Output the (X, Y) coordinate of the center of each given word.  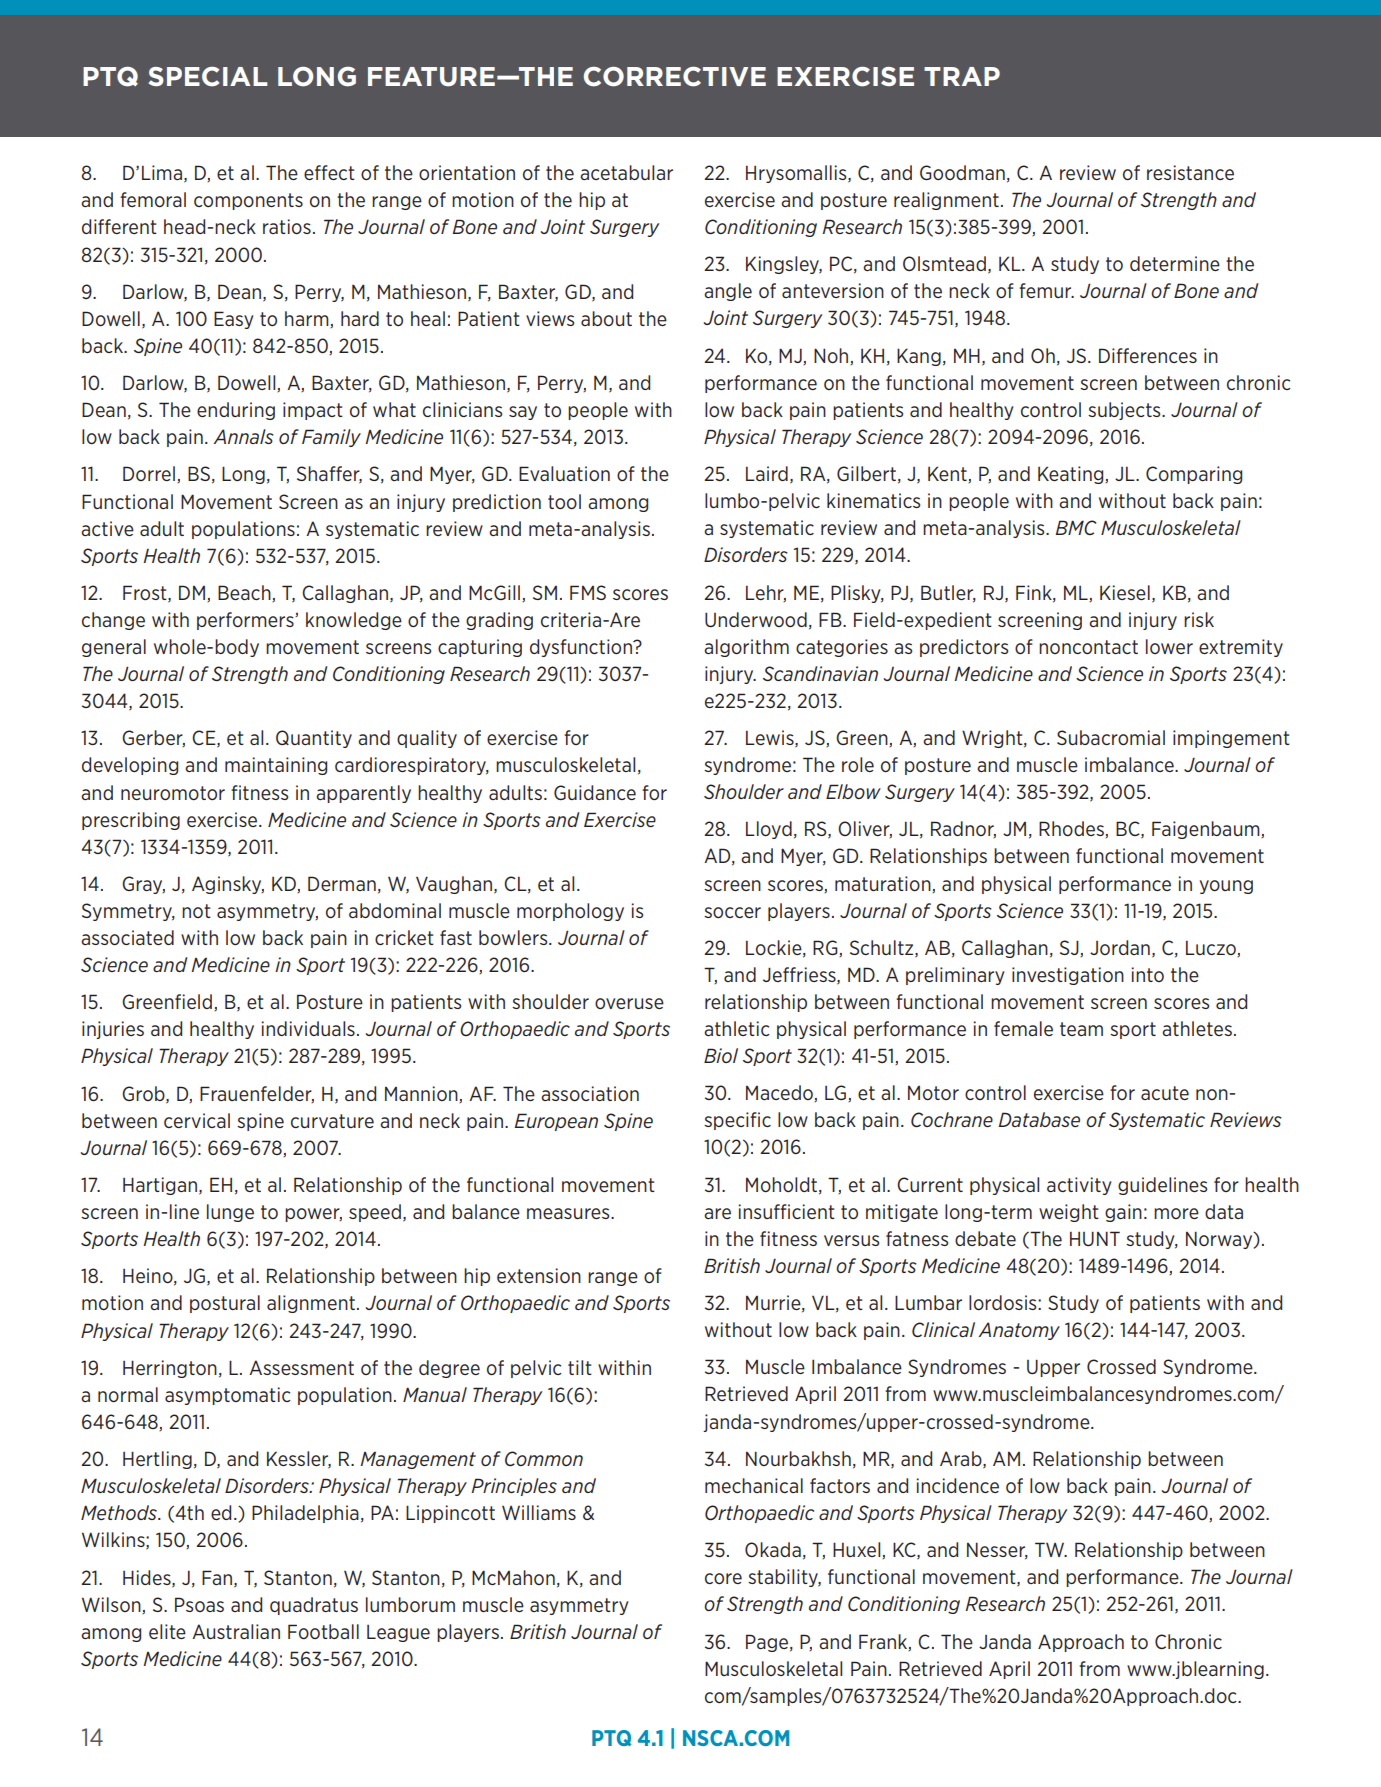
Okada (773, 1549)
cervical (197, 1120)
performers (246, 621)
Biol (721, 1055)
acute (1165, 1093)
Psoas (199, 1604)
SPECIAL (208, 77)
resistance (1190, 172)
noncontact (1088, 647)
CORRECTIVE (675, 77)
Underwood (756, 620)
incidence (957, 1485)
